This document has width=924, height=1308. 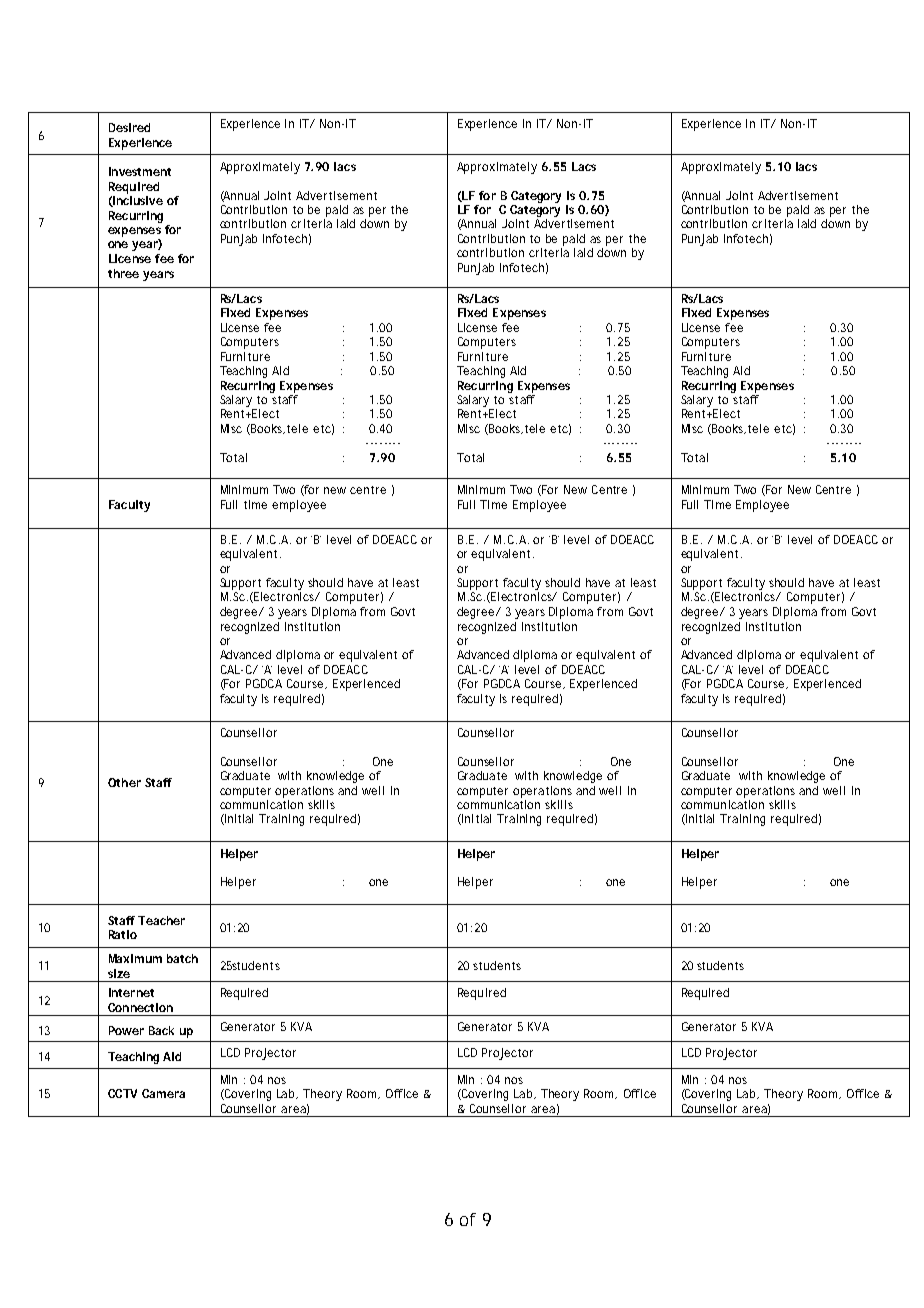 I want to click on Desired, so click(x=129, y=127).
